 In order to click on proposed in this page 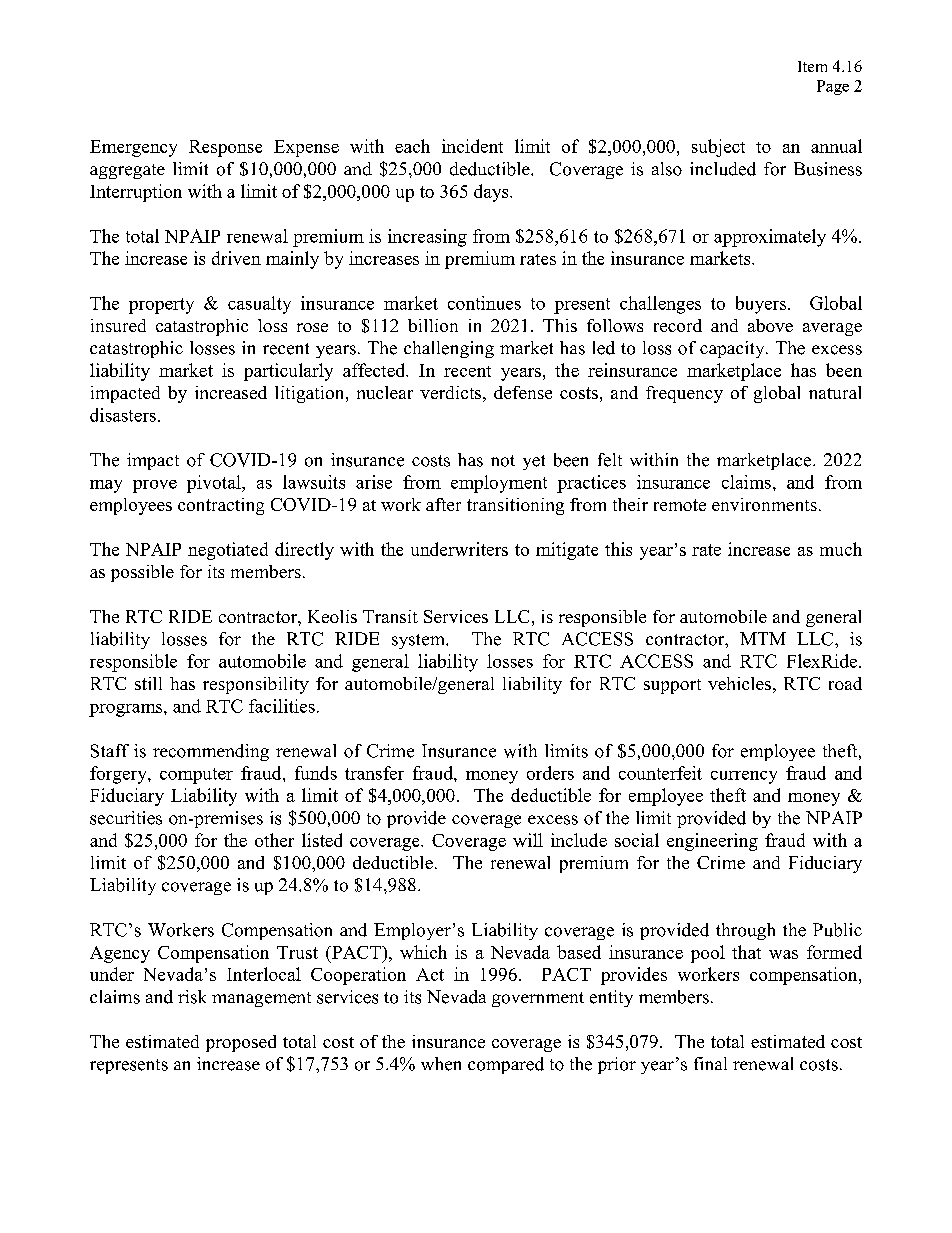, I will do `click(241, 1043)`.
